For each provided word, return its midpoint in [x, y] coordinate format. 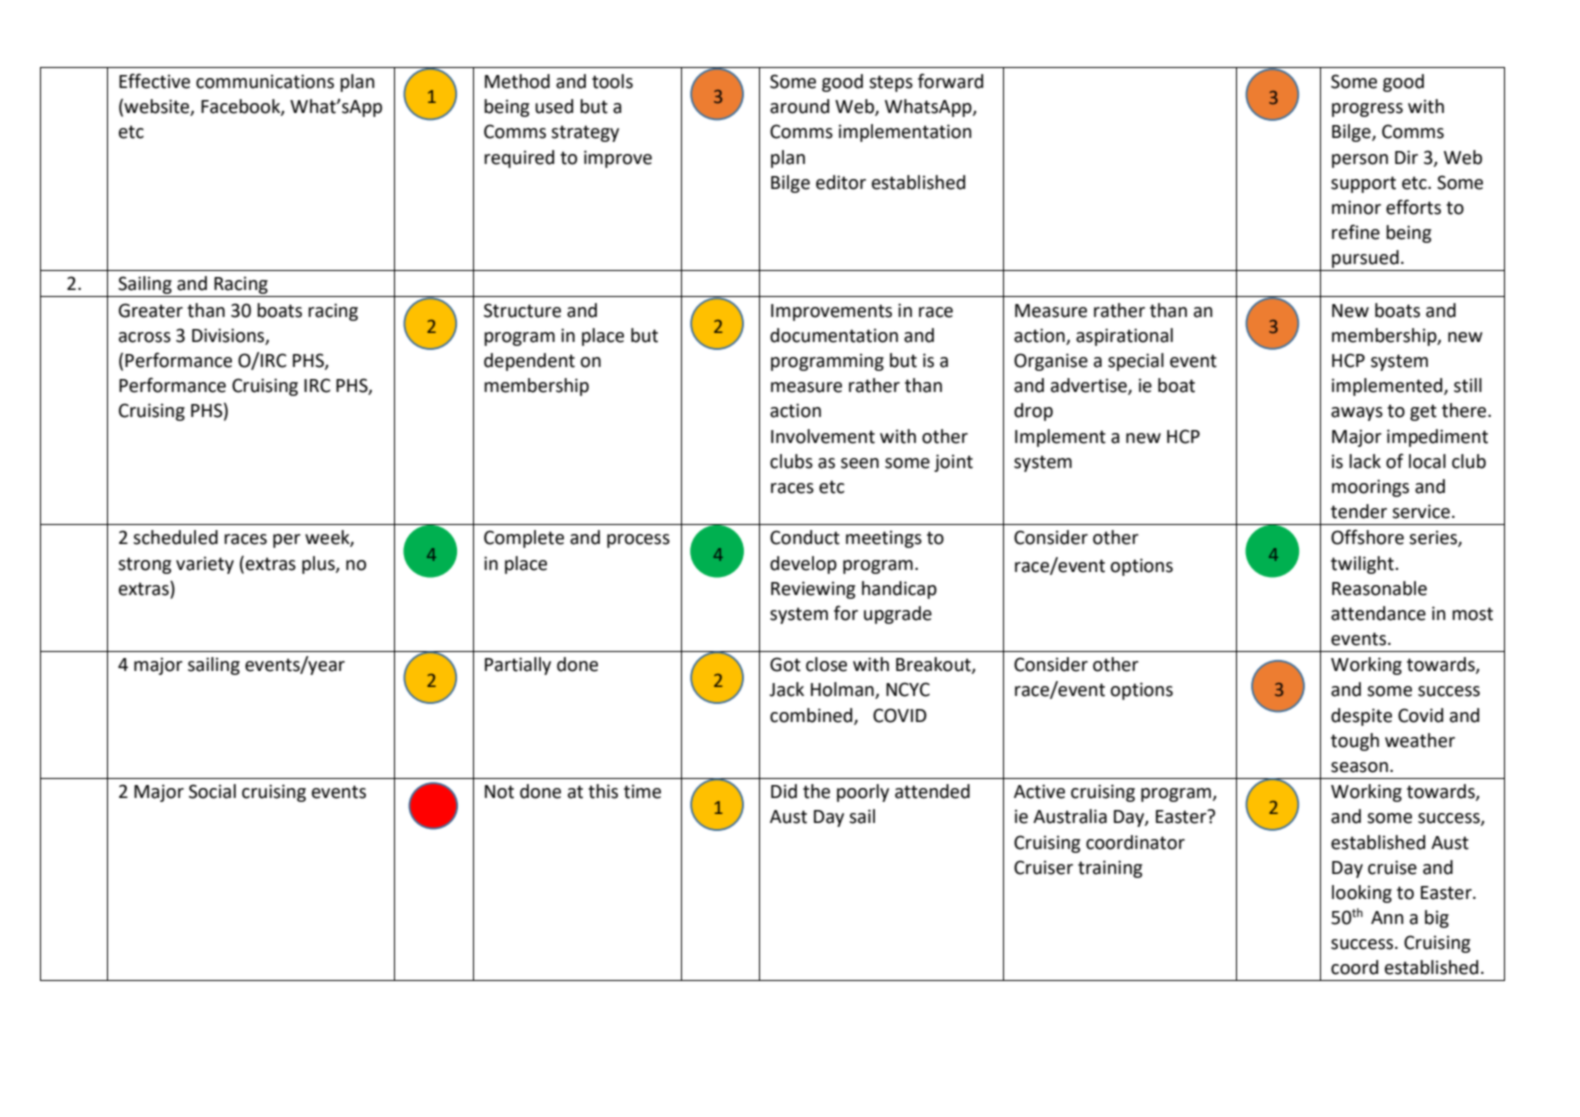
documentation [834, 335]
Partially [518, 666]
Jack [786, 689]
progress [1367, 110]
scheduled [175, 537]
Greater [150, 310]
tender [1359, 511]
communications [265, 81]
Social [212, 791]
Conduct [805, 537]
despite [1361, 717]
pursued [1365, 259]
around [799, 106]
